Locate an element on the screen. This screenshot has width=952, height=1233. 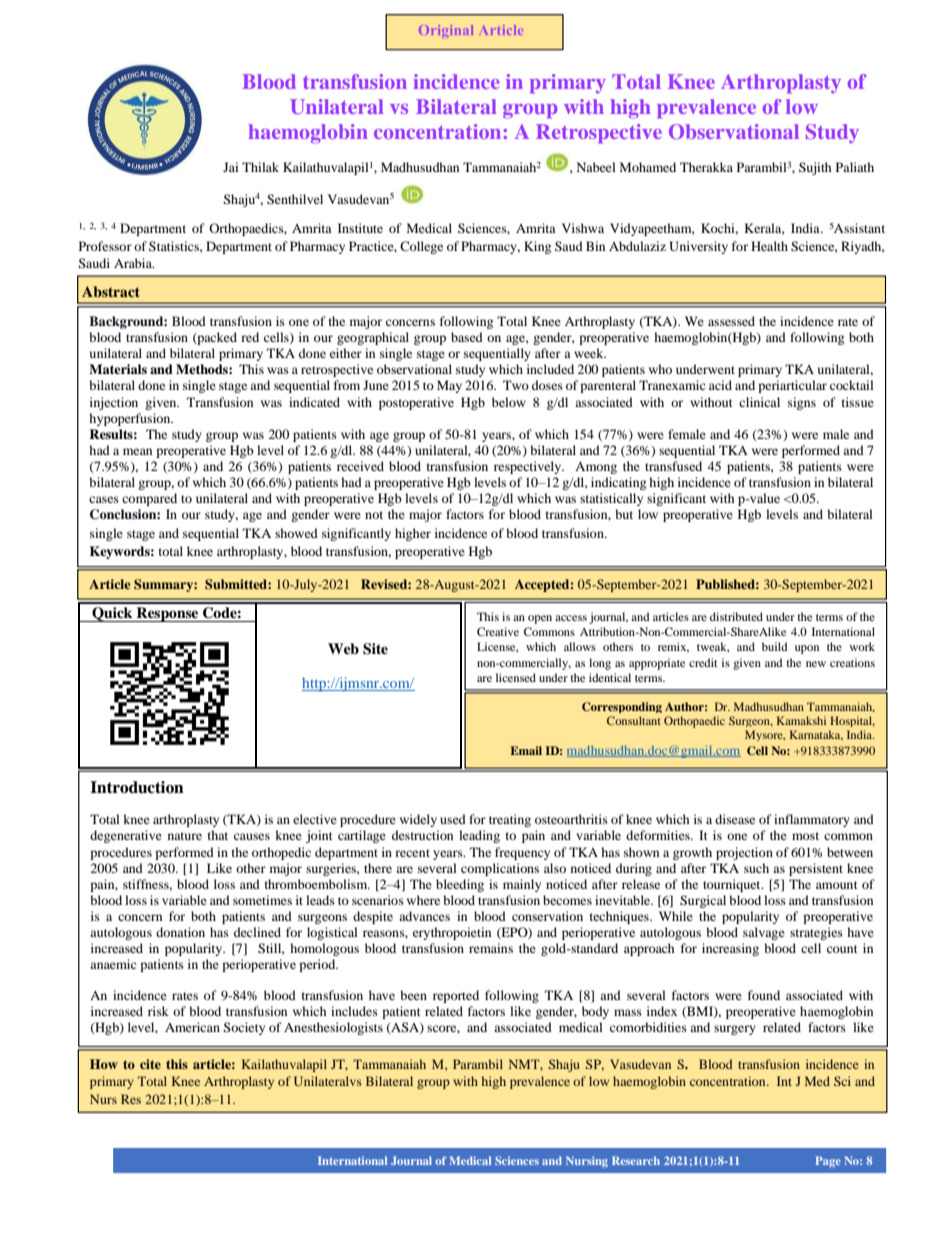
salvage is located at coordinates (764, 933).
